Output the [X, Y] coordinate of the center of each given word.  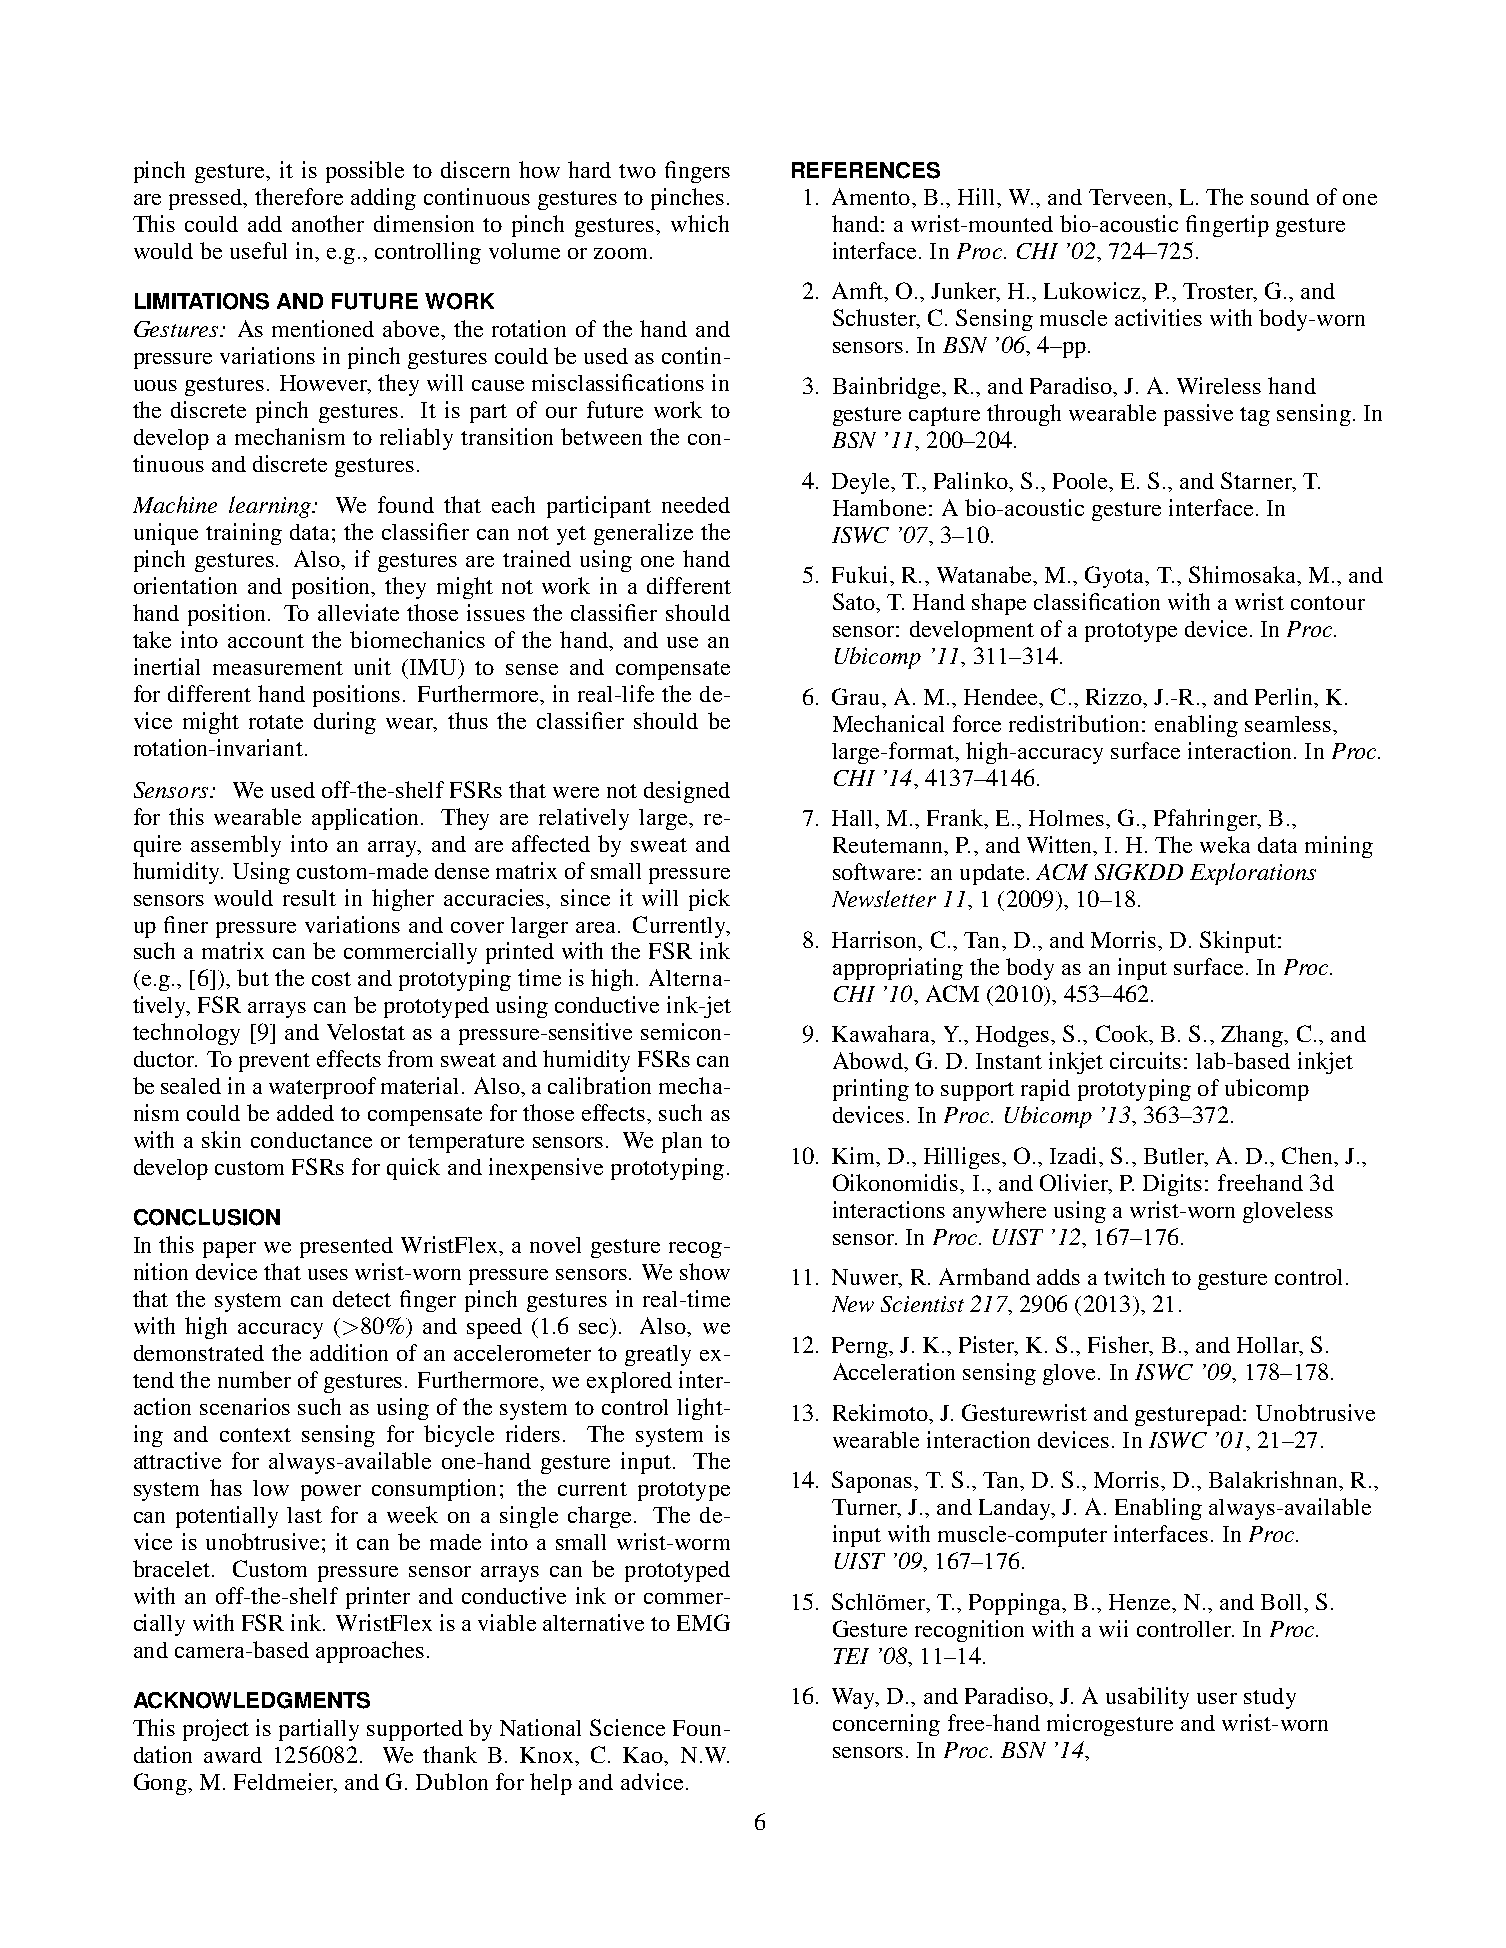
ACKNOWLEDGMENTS [252, 1700]
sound [1280, 197]
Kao [644, 1755]
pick [709, 900]
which [700, 223]
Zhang [1253, 1036]
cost [331, 979]
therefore [299, 196]
